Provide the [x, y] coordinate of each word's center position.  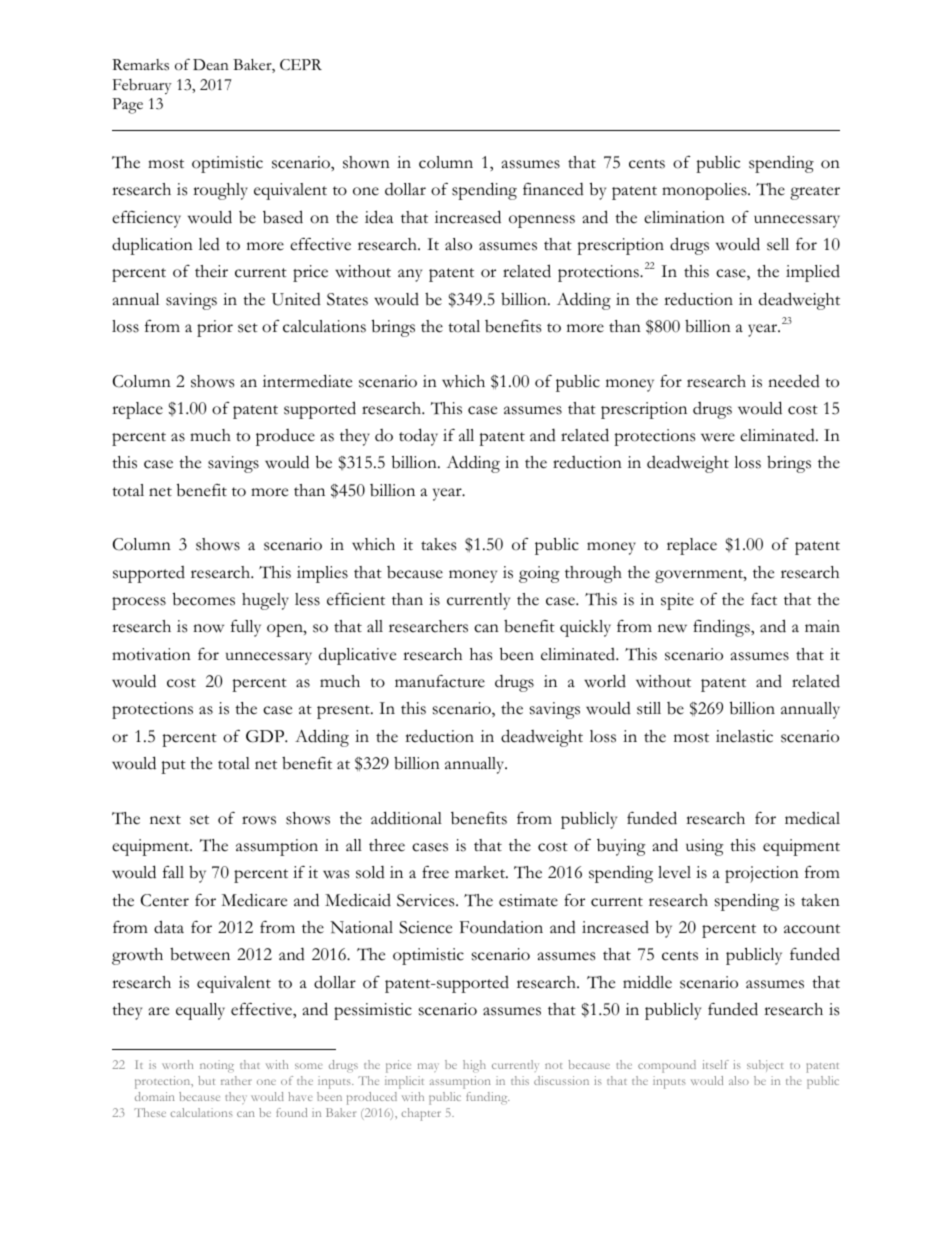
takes [438, 544]
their [211, 271]
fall [173, 872]
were [718, 437]
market [481, 872]
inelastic [744, 736]
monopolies [705, 191]
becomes [204, 599]
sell [778, 244]
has [481, 654]
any [410, 275]
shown [366, 162]
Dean [211, 64]
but [206, 1080]
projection [762, 874]
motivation [151, 654]
